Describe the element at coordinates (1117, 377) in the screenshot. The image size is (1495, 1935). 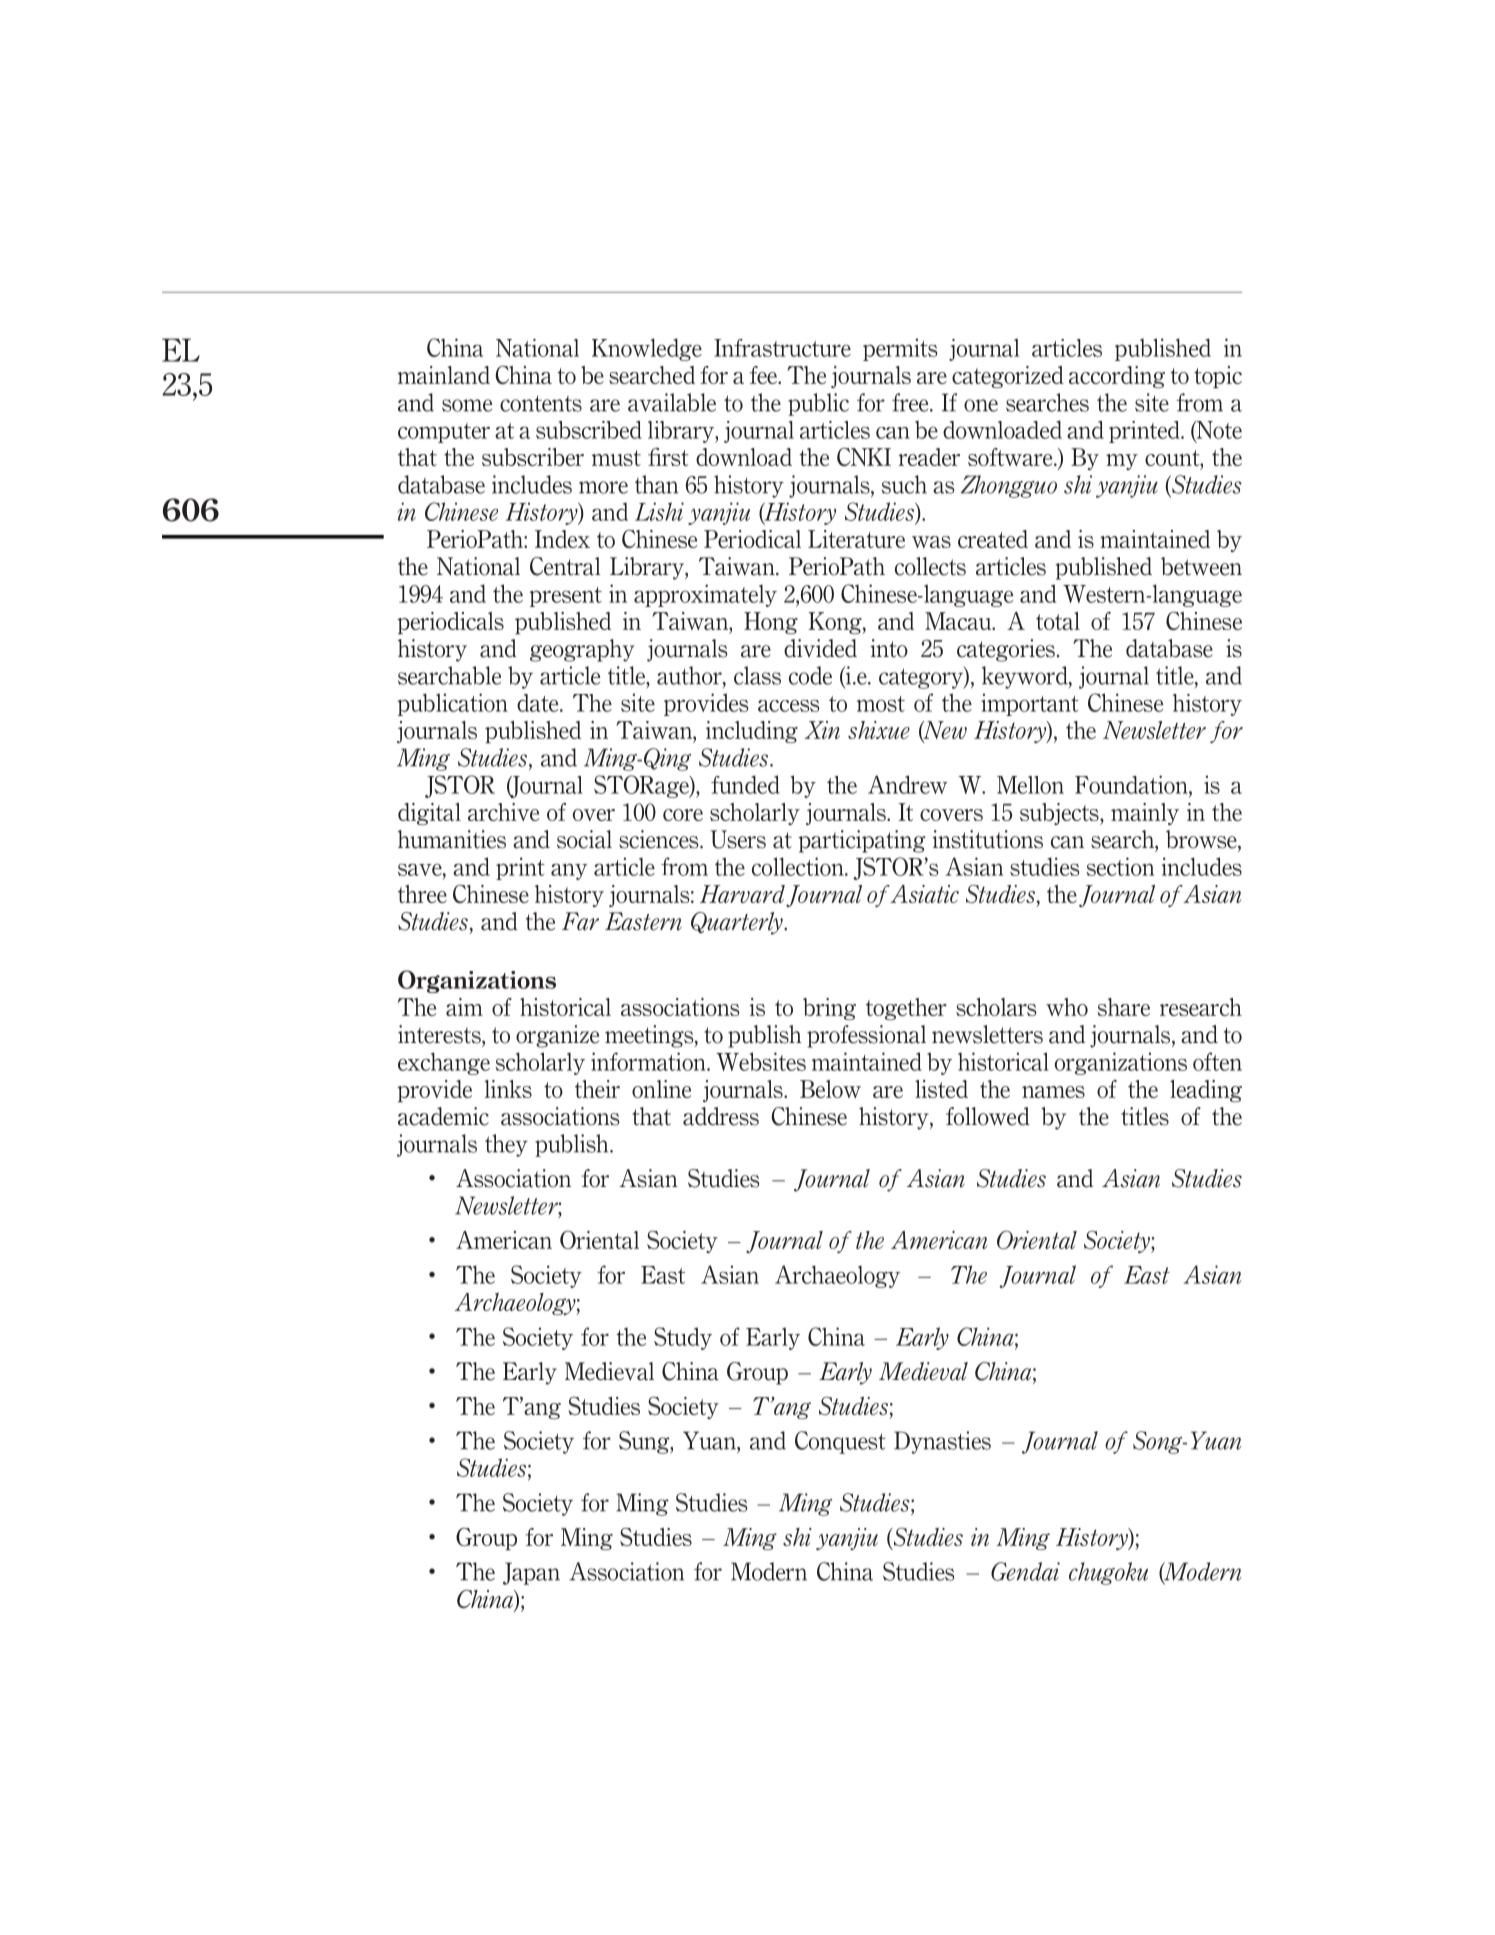
I see `according` at that location.
